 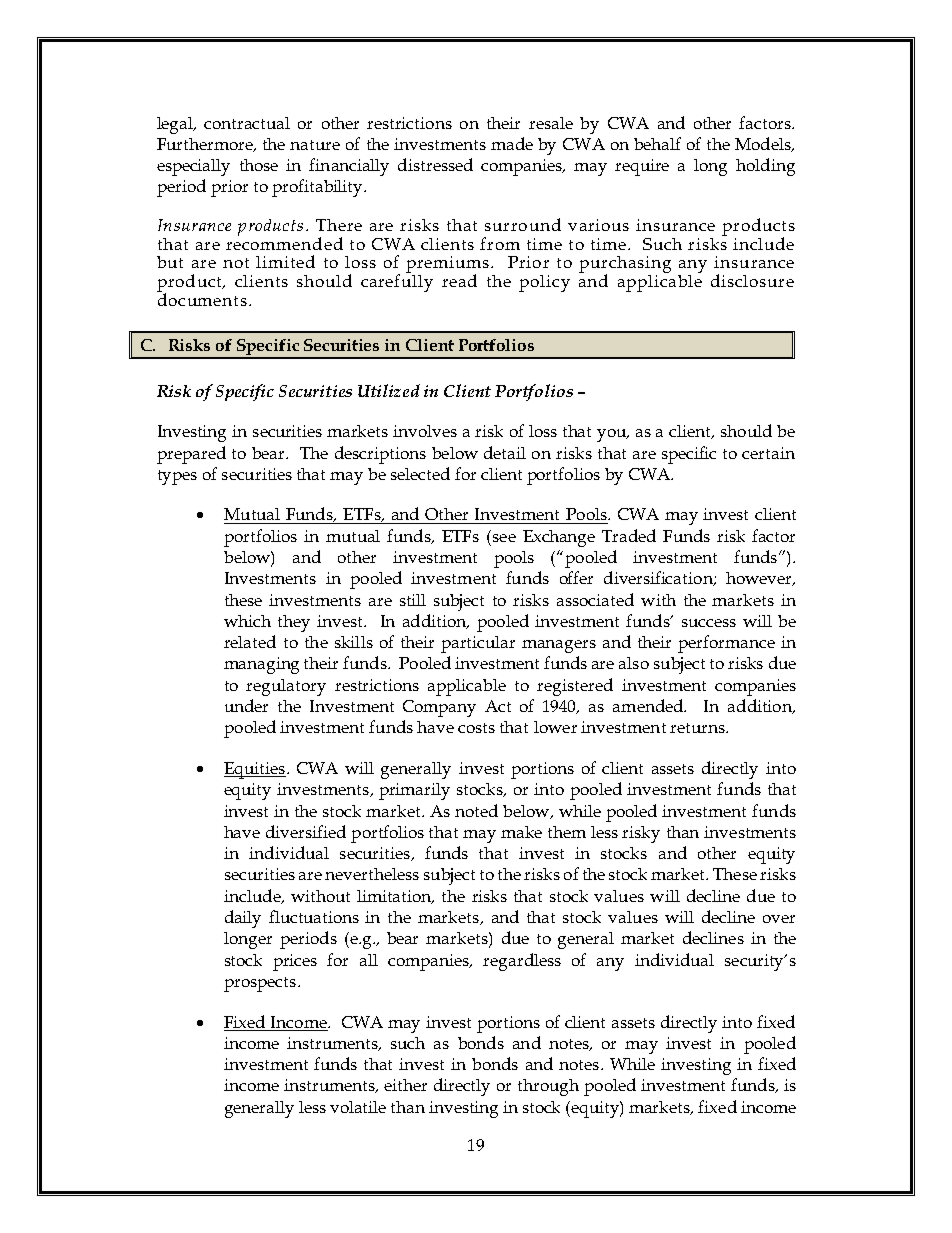 What do you see at coordinates (191, 455) in the image?
I see `prepared` at bounding box center [191, 455].
